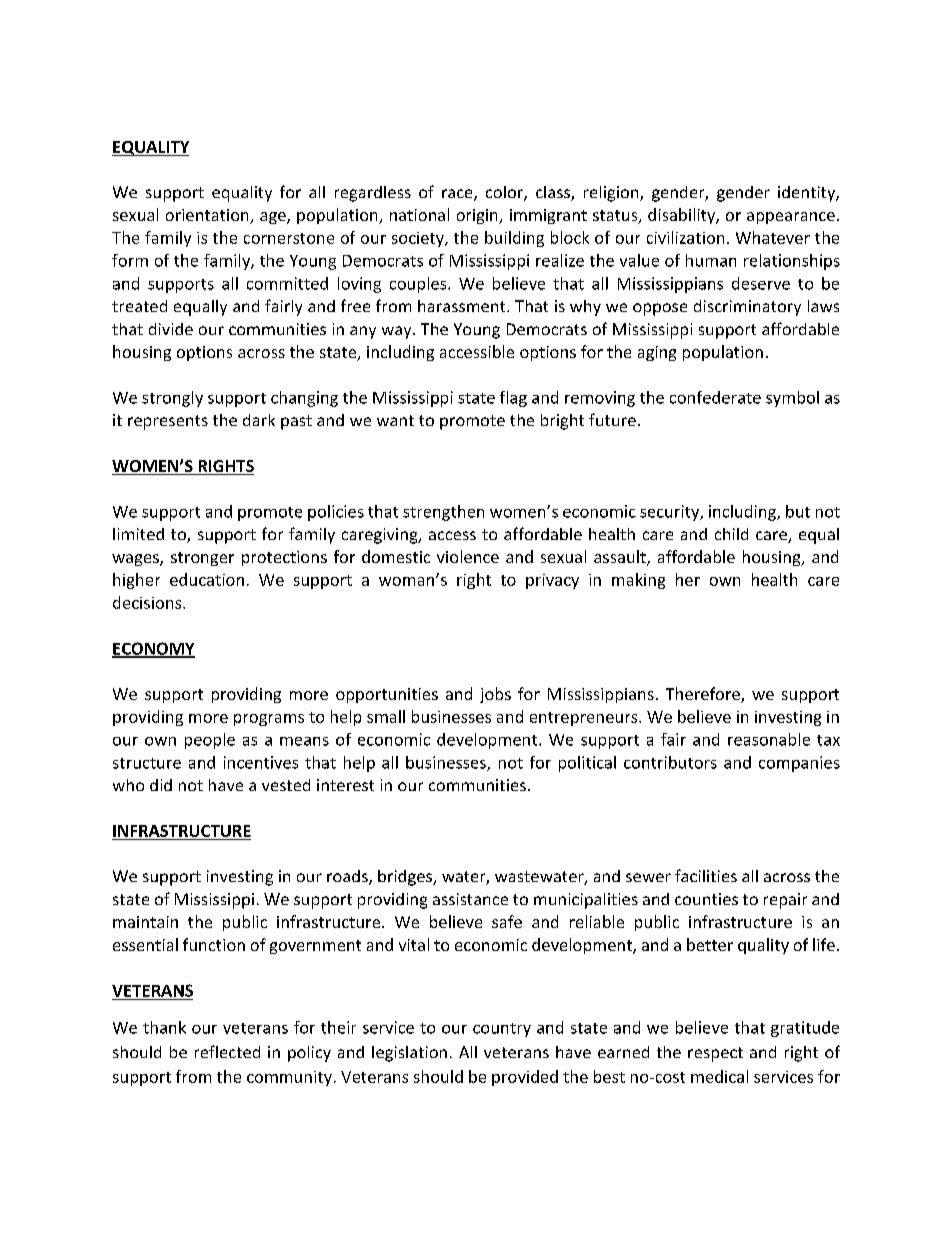 The image size is (952, 1233). I want to click on orientation, so click(208, 216).
